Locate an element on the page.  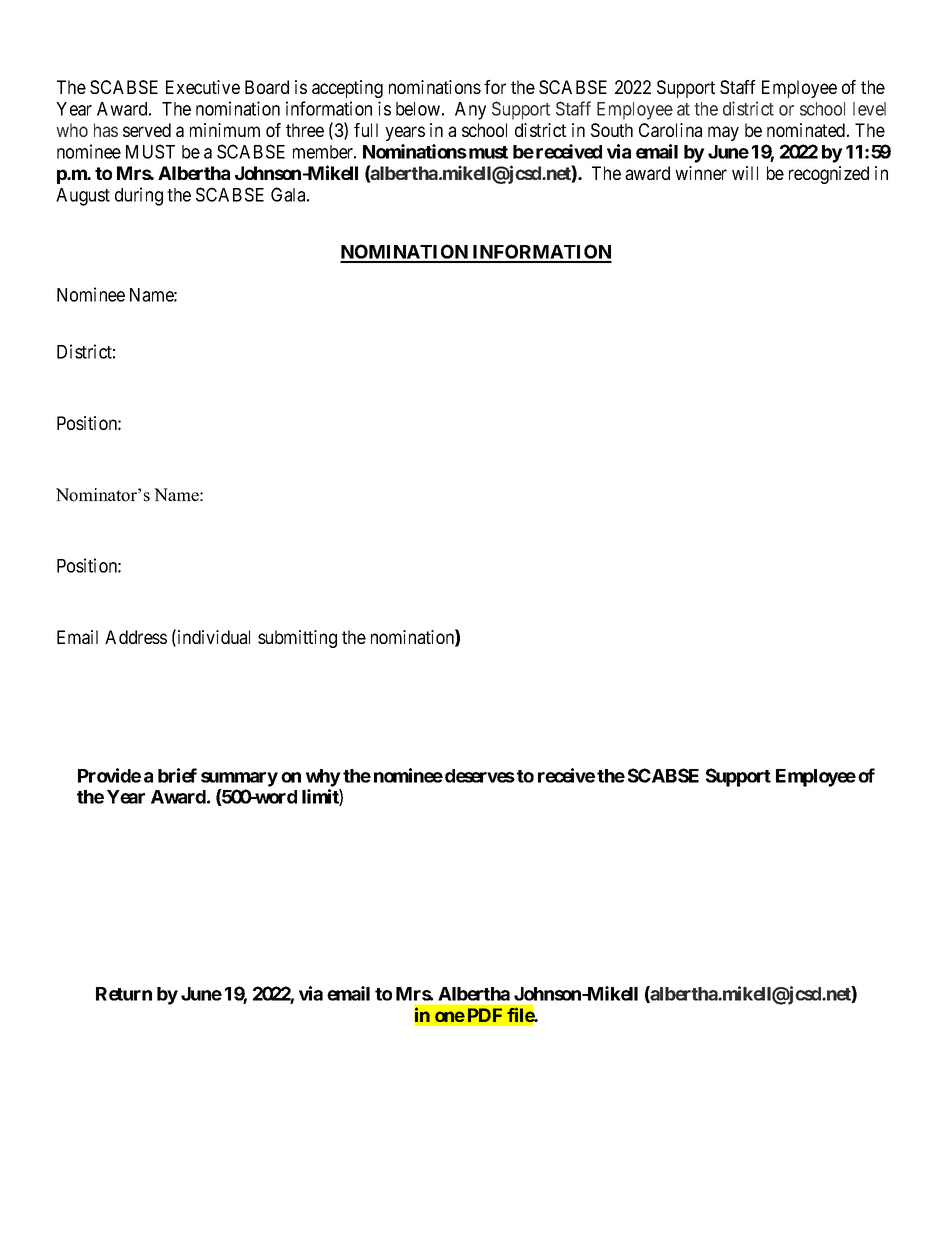
Return is located at coordinates (124, 994).
